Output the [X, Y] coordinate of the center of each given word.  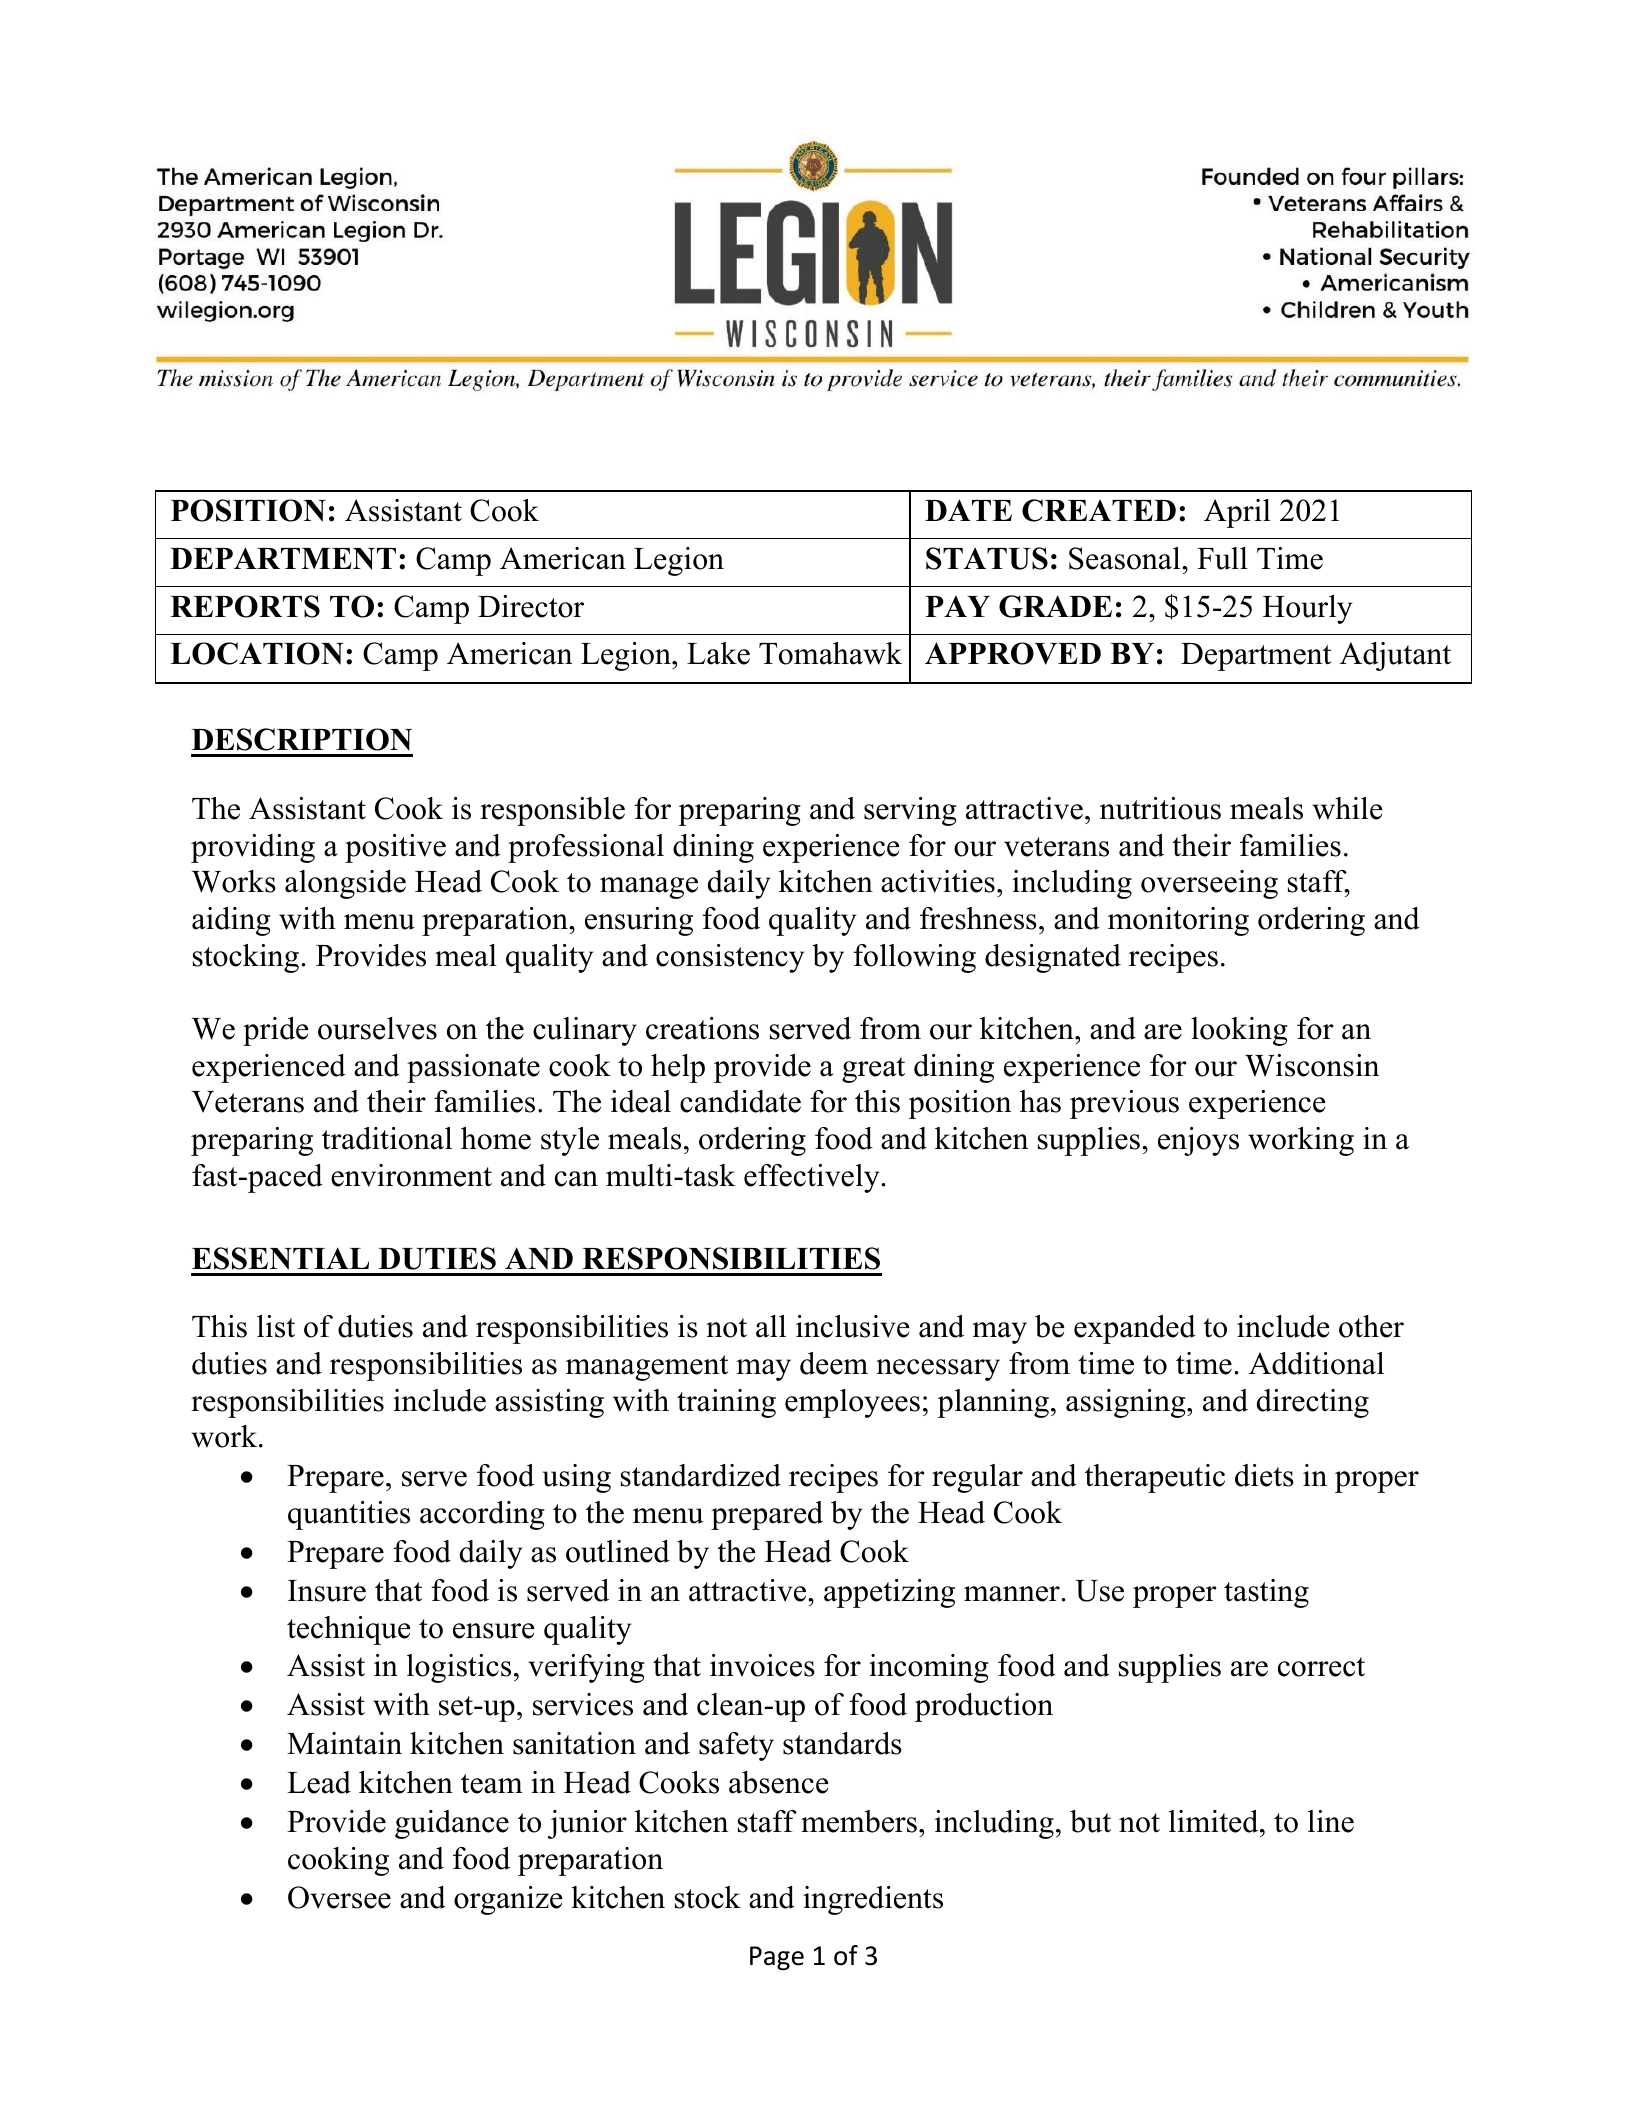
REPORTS [245, 606]
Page [777, 1958]
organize [508, 1900]
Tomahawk [830, 653]
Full [1222, 558]
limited [1215, 1821]
